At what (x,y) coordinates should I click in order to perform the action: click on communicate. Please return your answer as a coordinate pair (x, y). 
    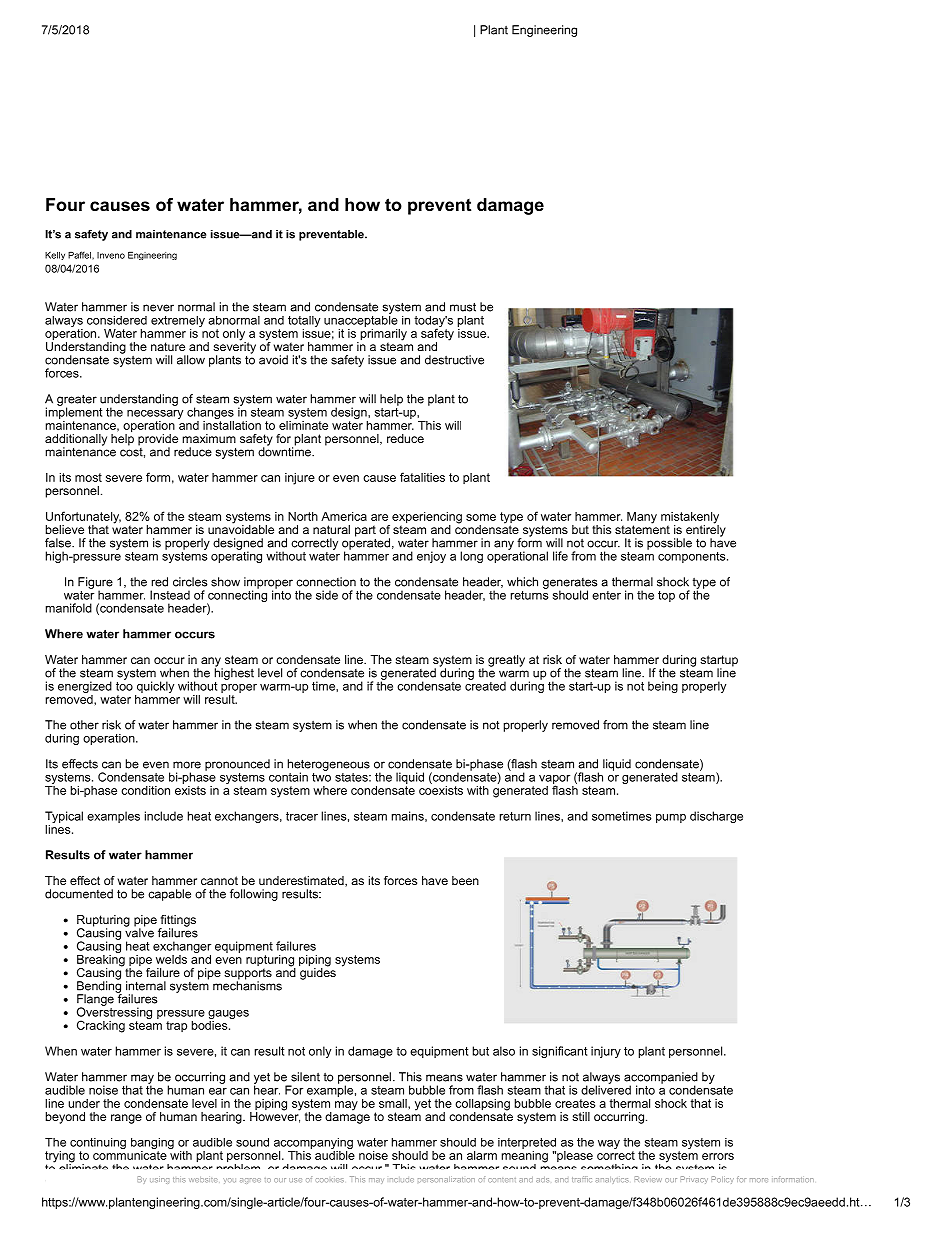
    Looking at the image, I should click on (131, 1154).
